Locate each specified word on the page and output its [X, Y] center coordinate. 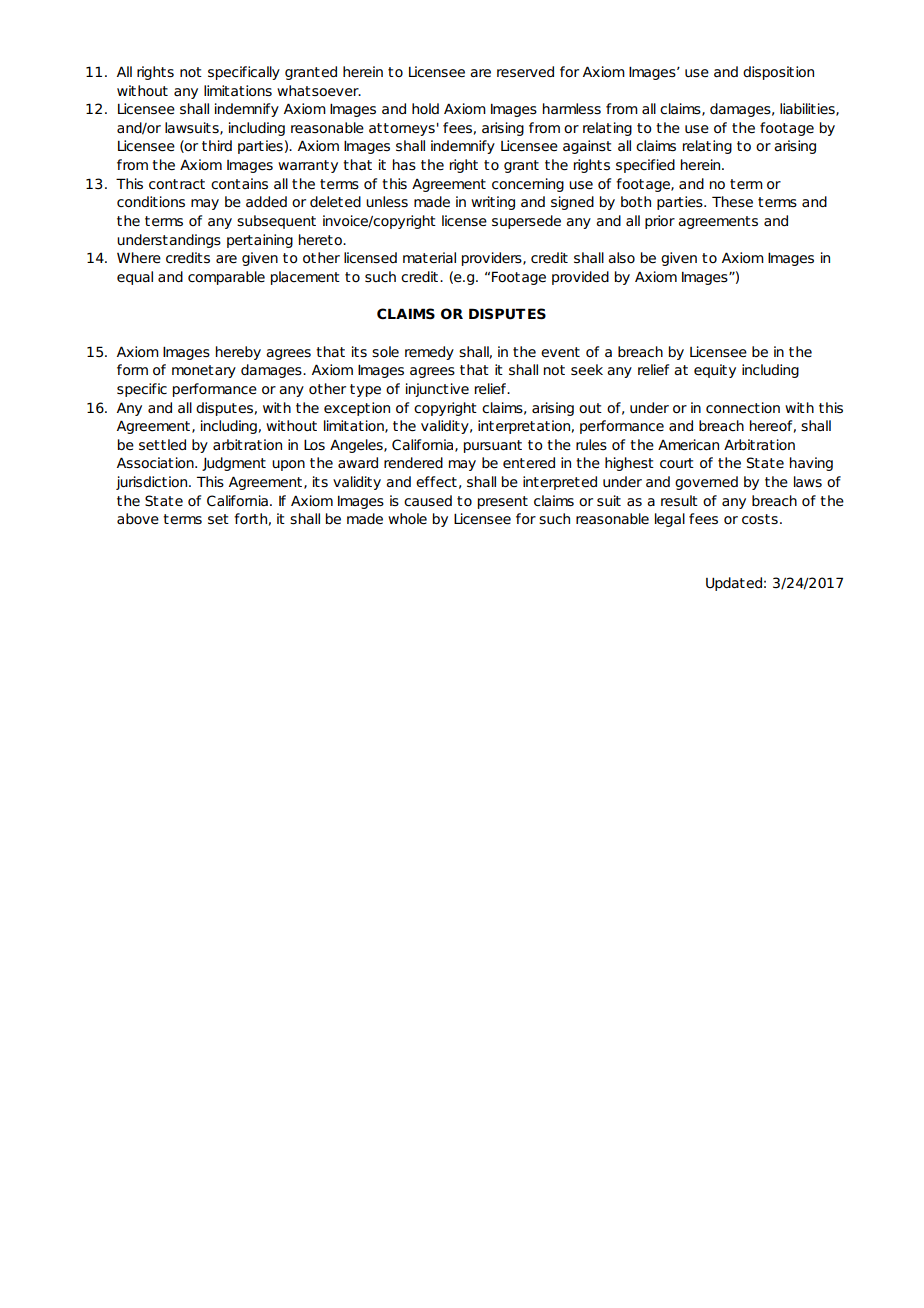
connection [743, 408]
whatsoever [319, 91]
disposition [778, 73]
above [138, 518]
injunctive [437, 390]
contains [239, 184]
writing [493, 203]
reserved [525, 72]
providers [493, 259]
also [621, 258]
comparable [226, 278]
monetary [204, 371]
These [732, 202]
